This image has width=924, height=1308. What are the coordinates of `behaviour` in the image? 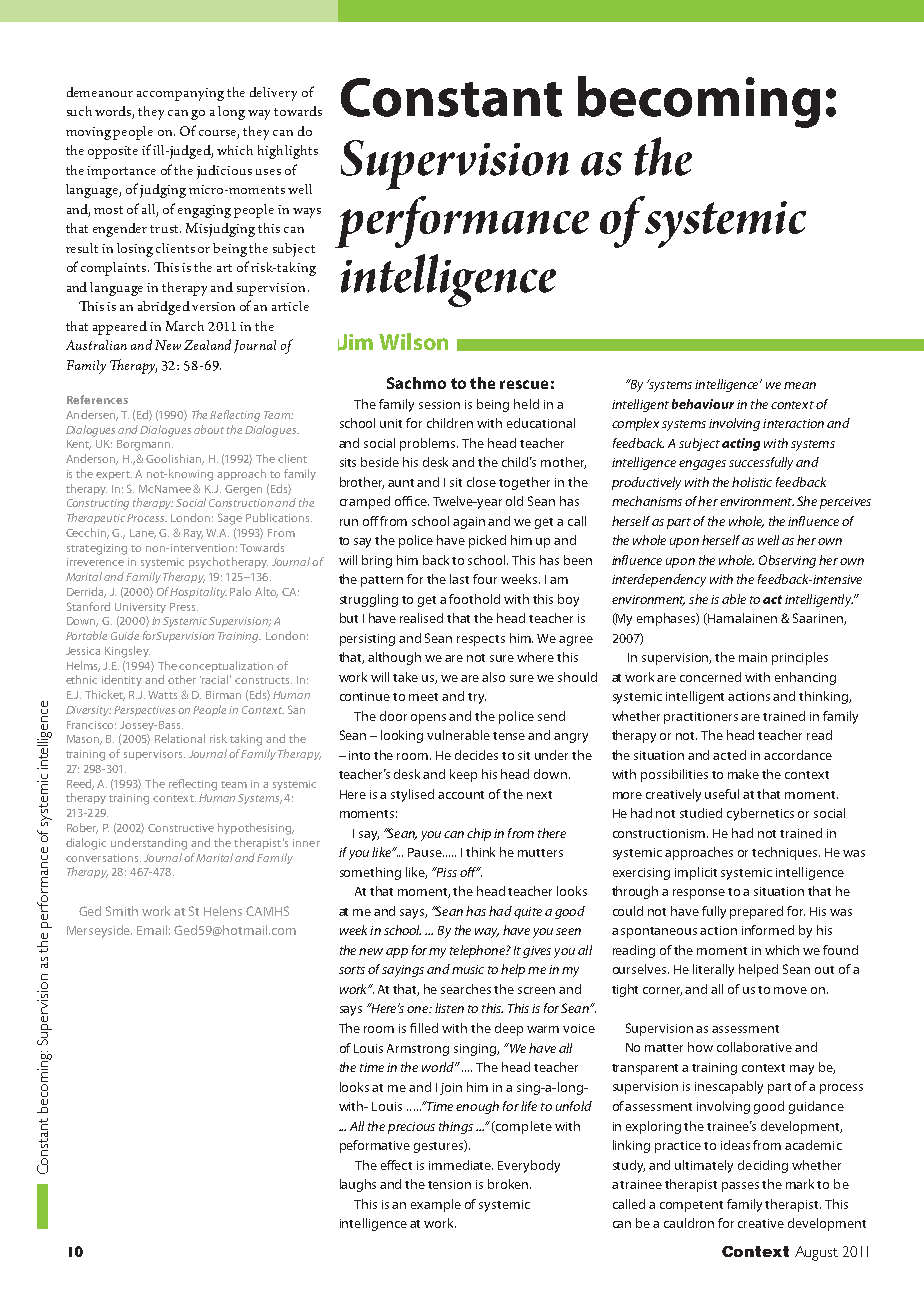 It's located at (703, 404).
